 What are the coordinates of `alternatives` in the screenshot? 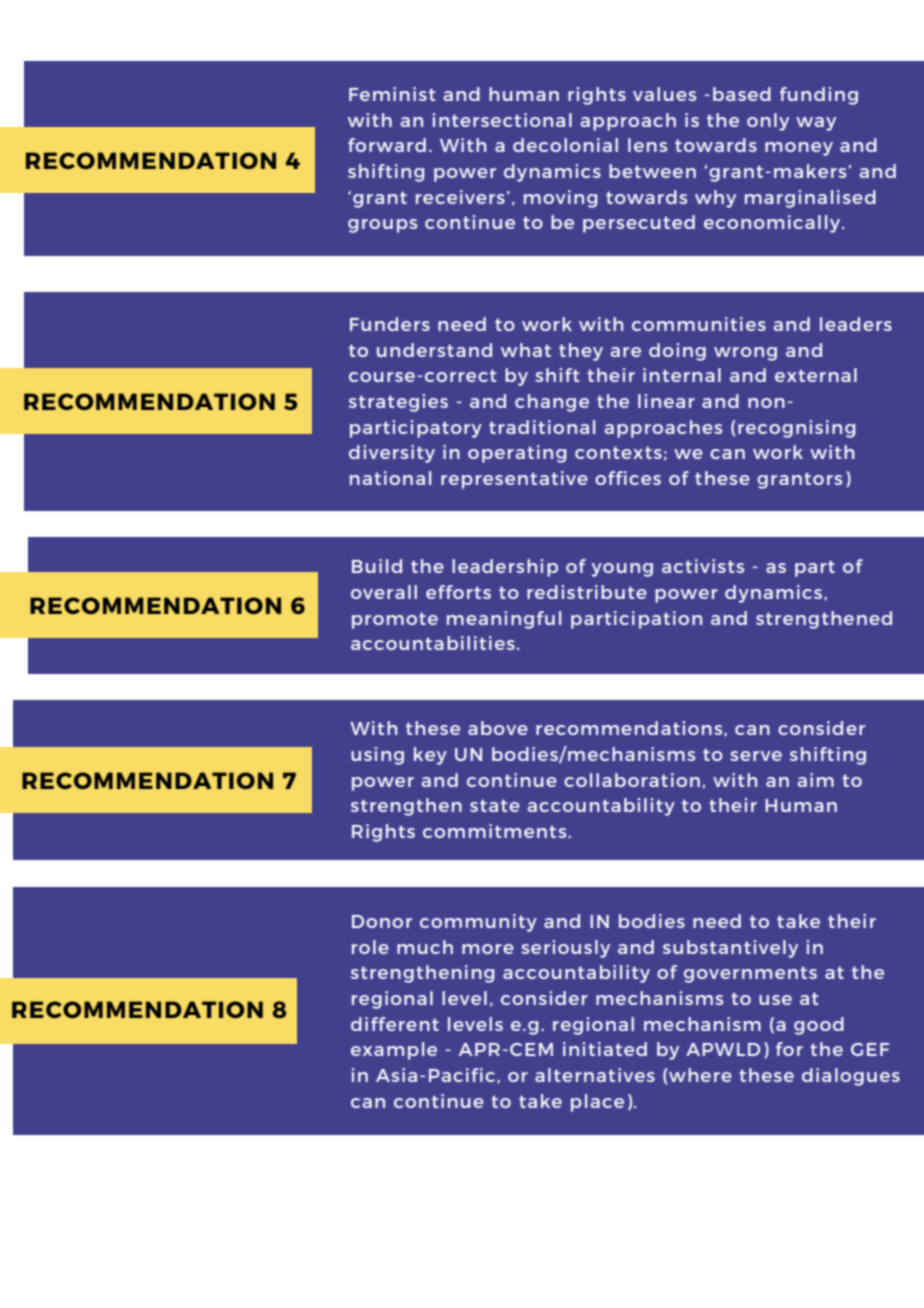 It's located at (595, 1075).
